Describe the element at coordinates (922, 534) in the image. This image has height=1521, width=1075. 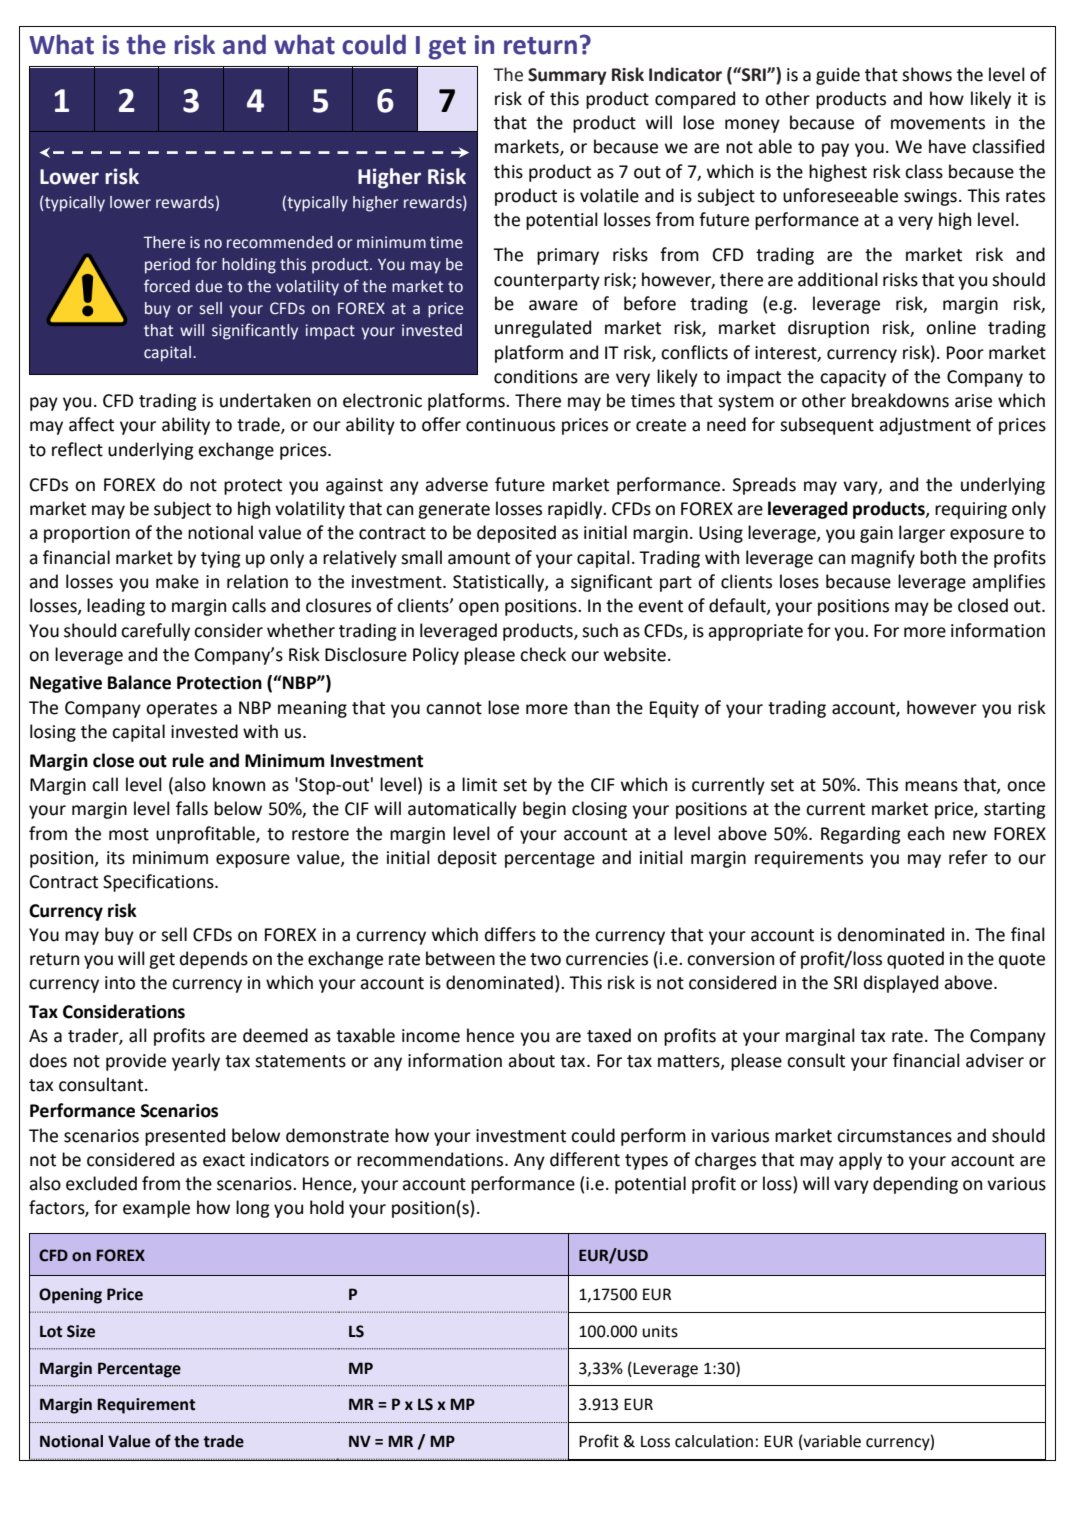
I see `larger` at that location.
